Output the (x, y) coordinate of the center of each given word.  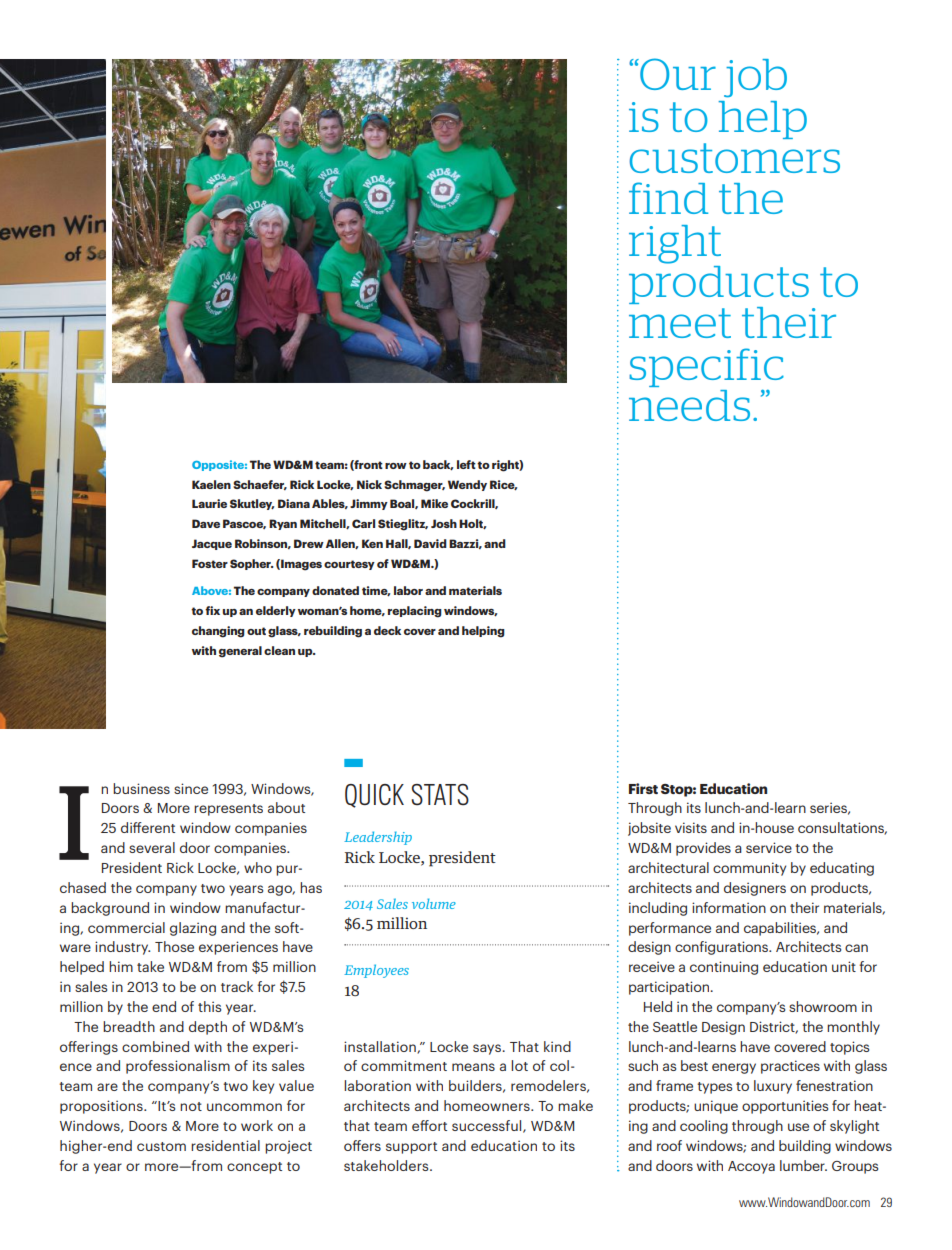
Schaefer (260, 485)
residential (225, 1145)
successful (488, 1126)
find (668, 198)
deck (387, 630)
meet (680, 323)
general (240, 652)
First (643, 788)
